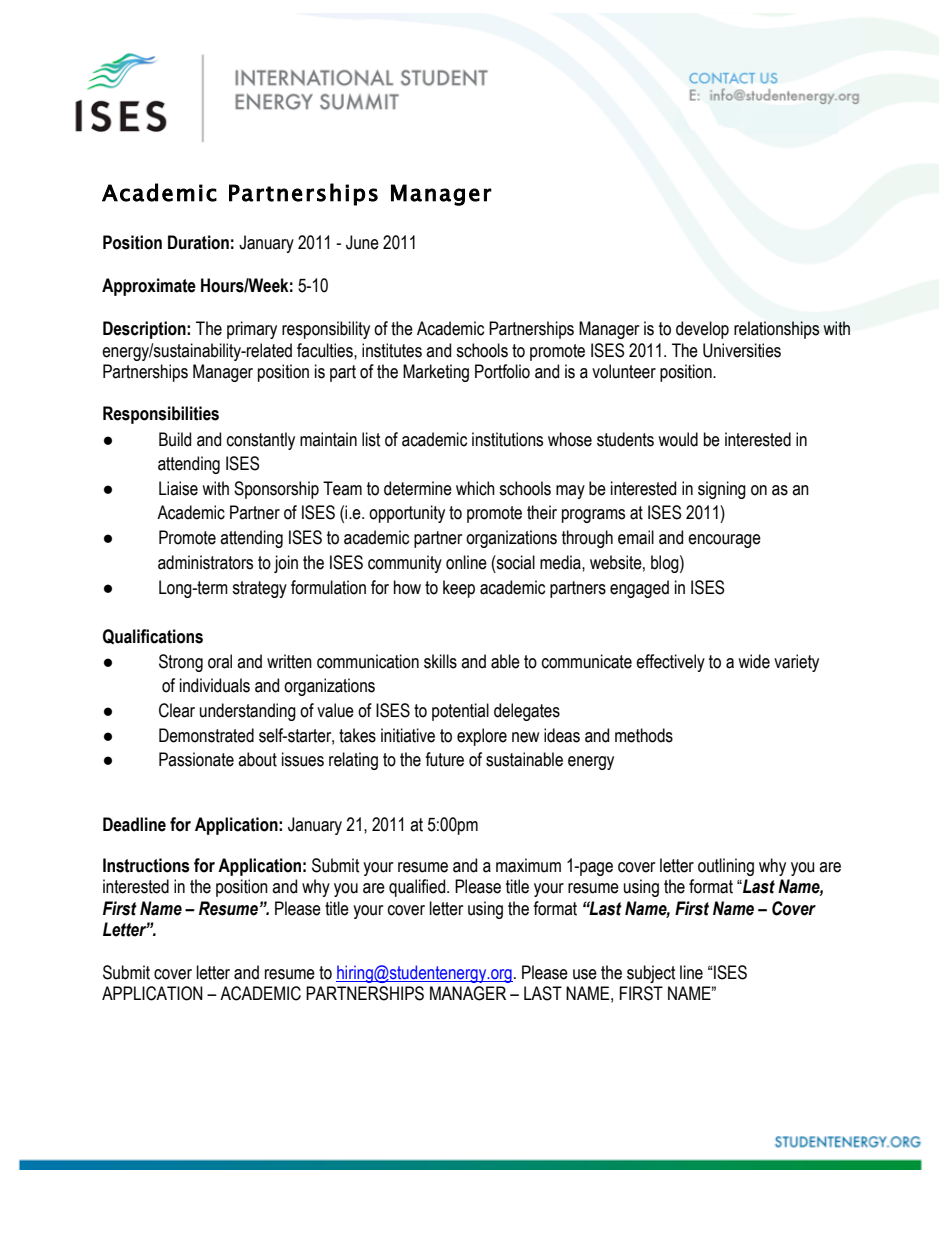 Image resolution: width=952 pixels, height=1233 pixels. I want to click on methods, so click(644, 735).
